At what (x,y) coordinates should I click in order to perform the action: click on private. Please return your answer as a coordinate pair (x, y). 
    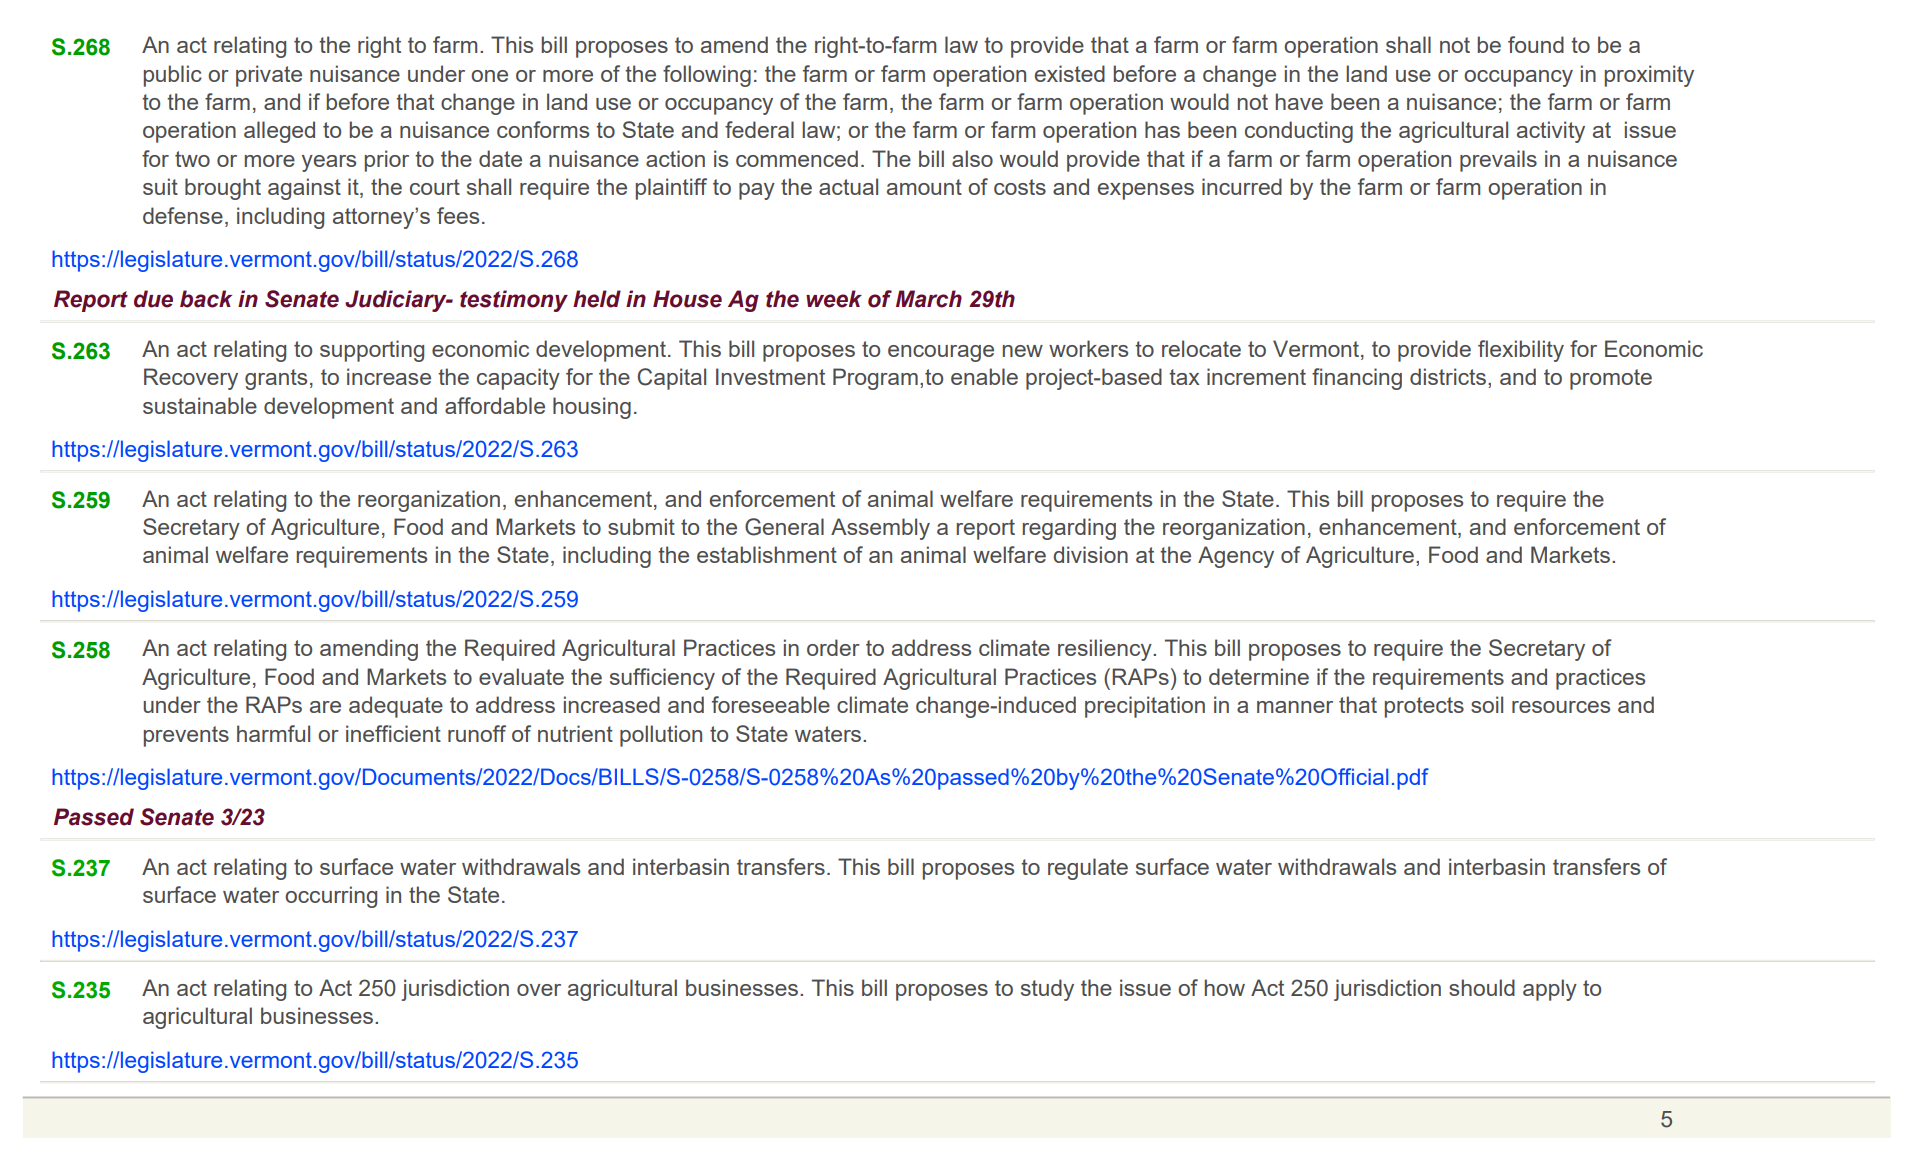
    Looking at the image, I should click on (269, 76).
